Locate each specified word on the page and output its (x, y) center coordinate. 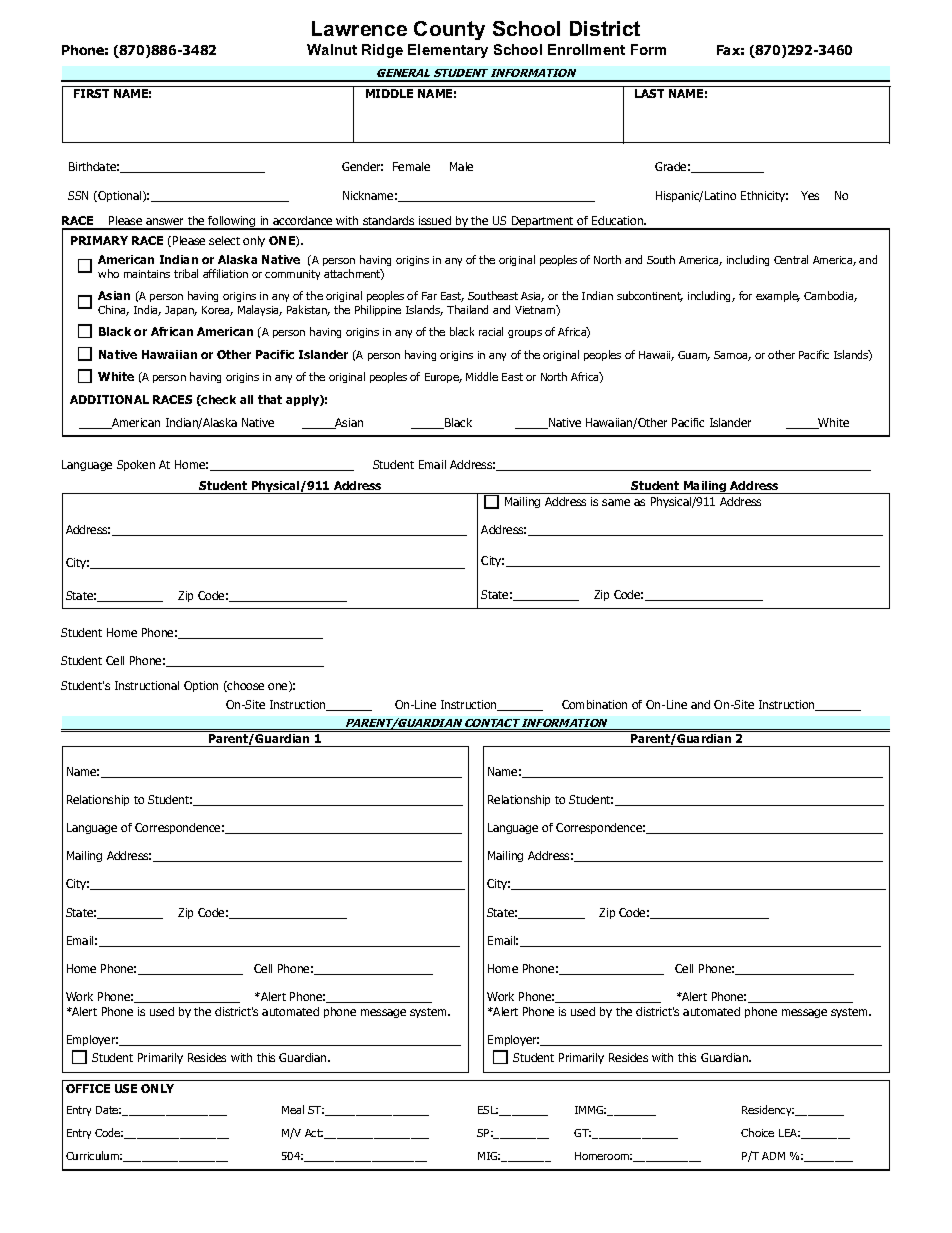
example (778, 296)
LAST (649, 93)
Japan (181, 311)
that (270, 399)
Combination (594, 704)
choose (245, 686)
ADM (773, 1156)
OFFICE (88, 1088)
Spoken (136, 465)
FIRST (91, 93)
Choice (757, 1132)
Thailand (467, 309)
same (616, 502)
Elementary (448, 51)
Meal (293, 1109)
